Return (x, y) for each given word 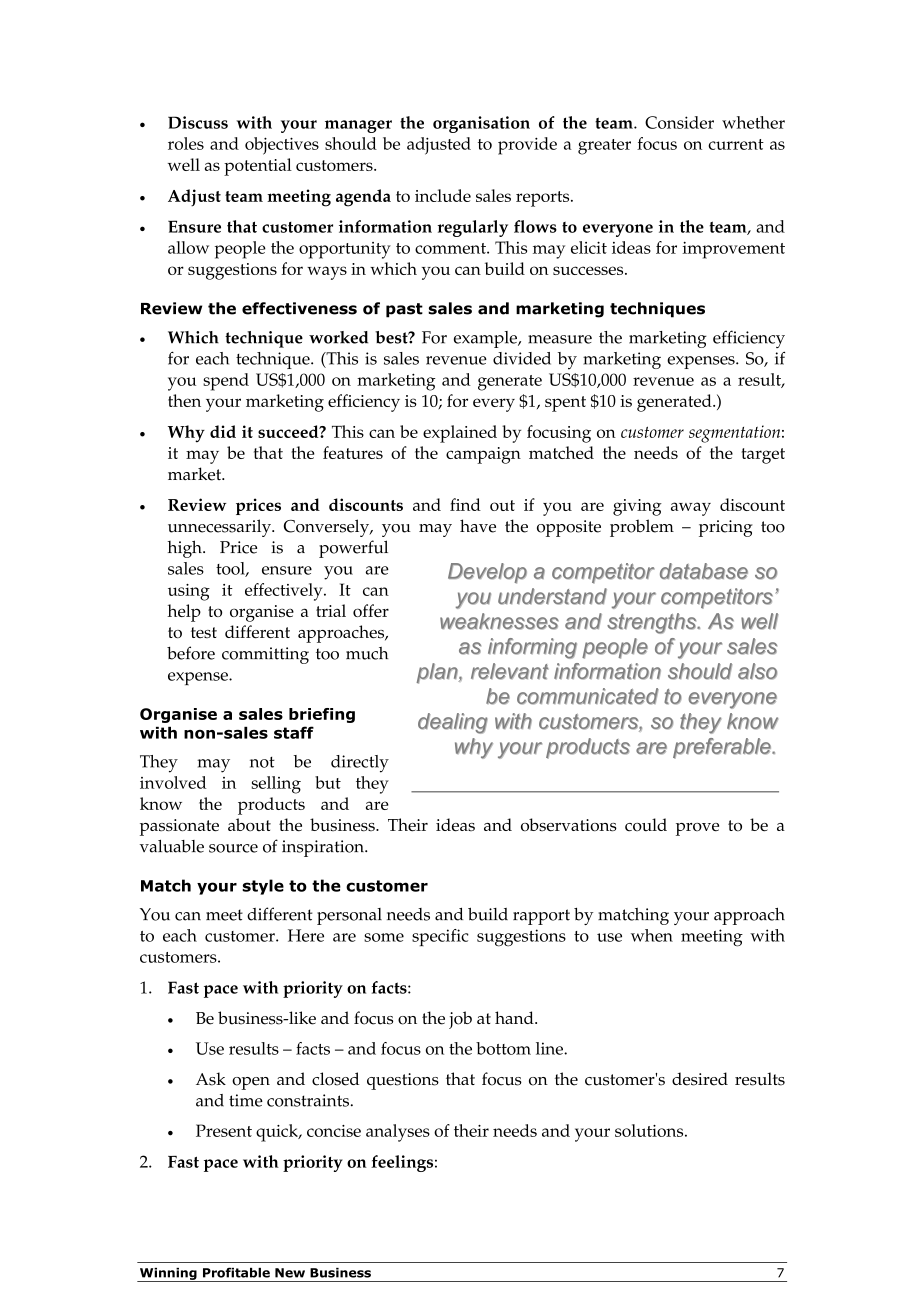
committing (265, 655)
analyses (398, 1133)
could (646, 825)
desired (700, 1079)
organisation (481, 124)
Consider (679, 122)
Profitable (236, 1272)
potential (258, 167)
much (367, 653)
